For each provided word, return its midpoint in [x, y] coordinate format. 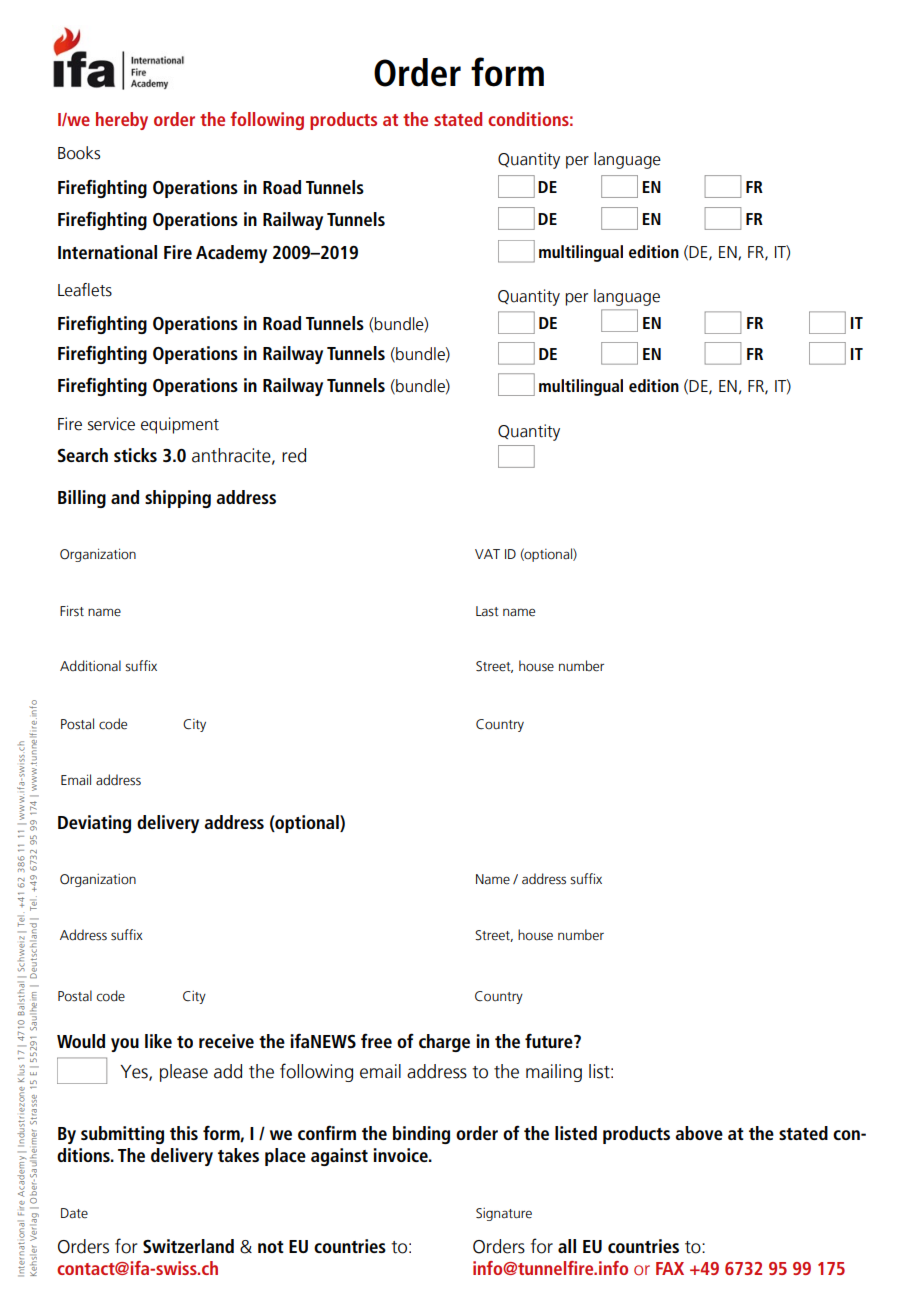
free [376, 1040]
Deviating [94, 824]
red [294, 455]
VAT [487, 554]
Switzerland [188, 1246]
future [550, 1041]
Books [79, 153]
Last [487, 611]
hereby [122, 121]
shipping [178, 499]
